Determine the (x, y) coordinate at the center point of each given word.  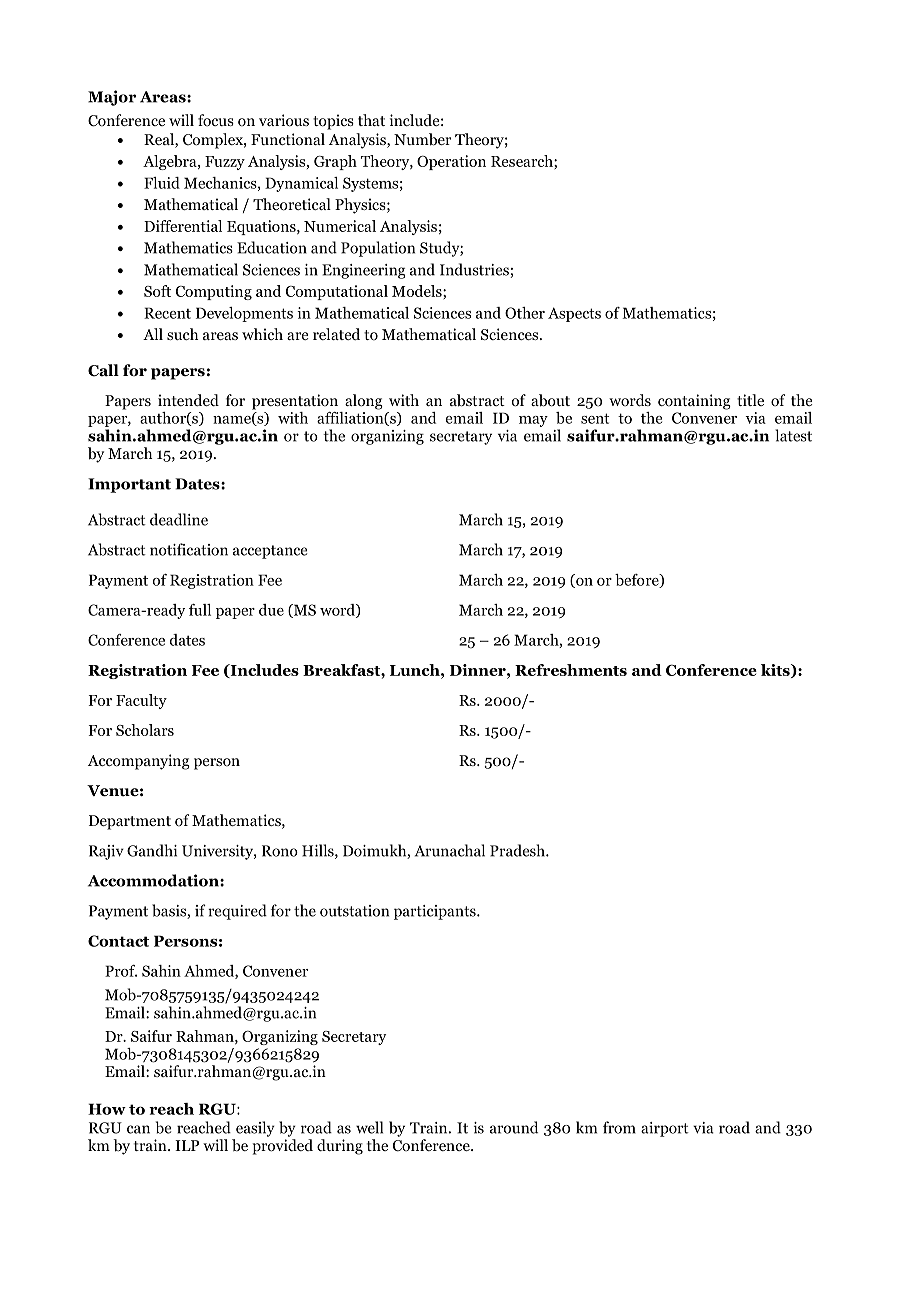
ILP (187, 1145)
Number (422, 139)
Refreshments (571, 670)
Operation (451, 162)
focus (216, 120)
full (200, 610)
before (638, 581)
